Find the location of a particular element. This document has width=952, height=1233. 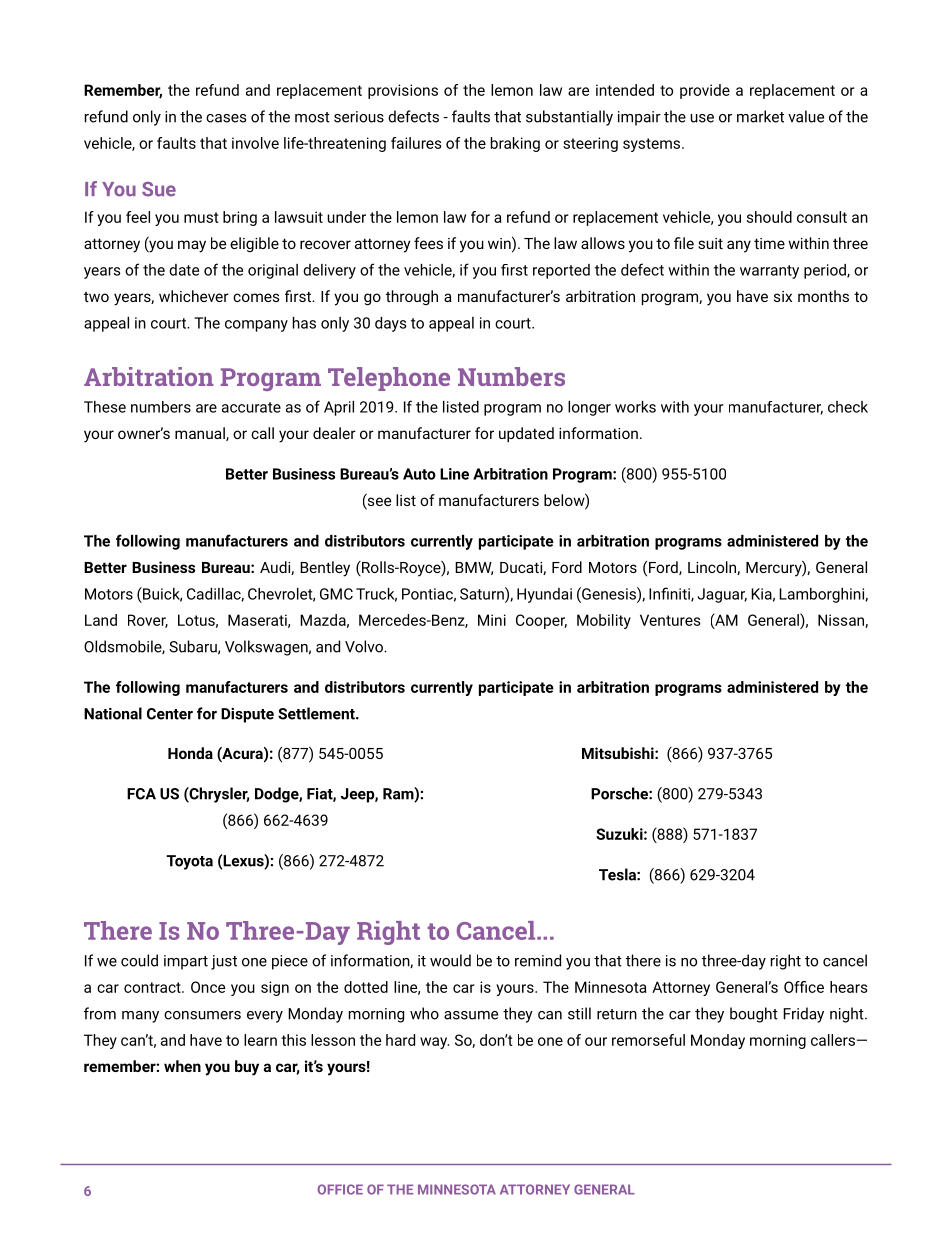

Ventures is located at coordinates (670, 620).
